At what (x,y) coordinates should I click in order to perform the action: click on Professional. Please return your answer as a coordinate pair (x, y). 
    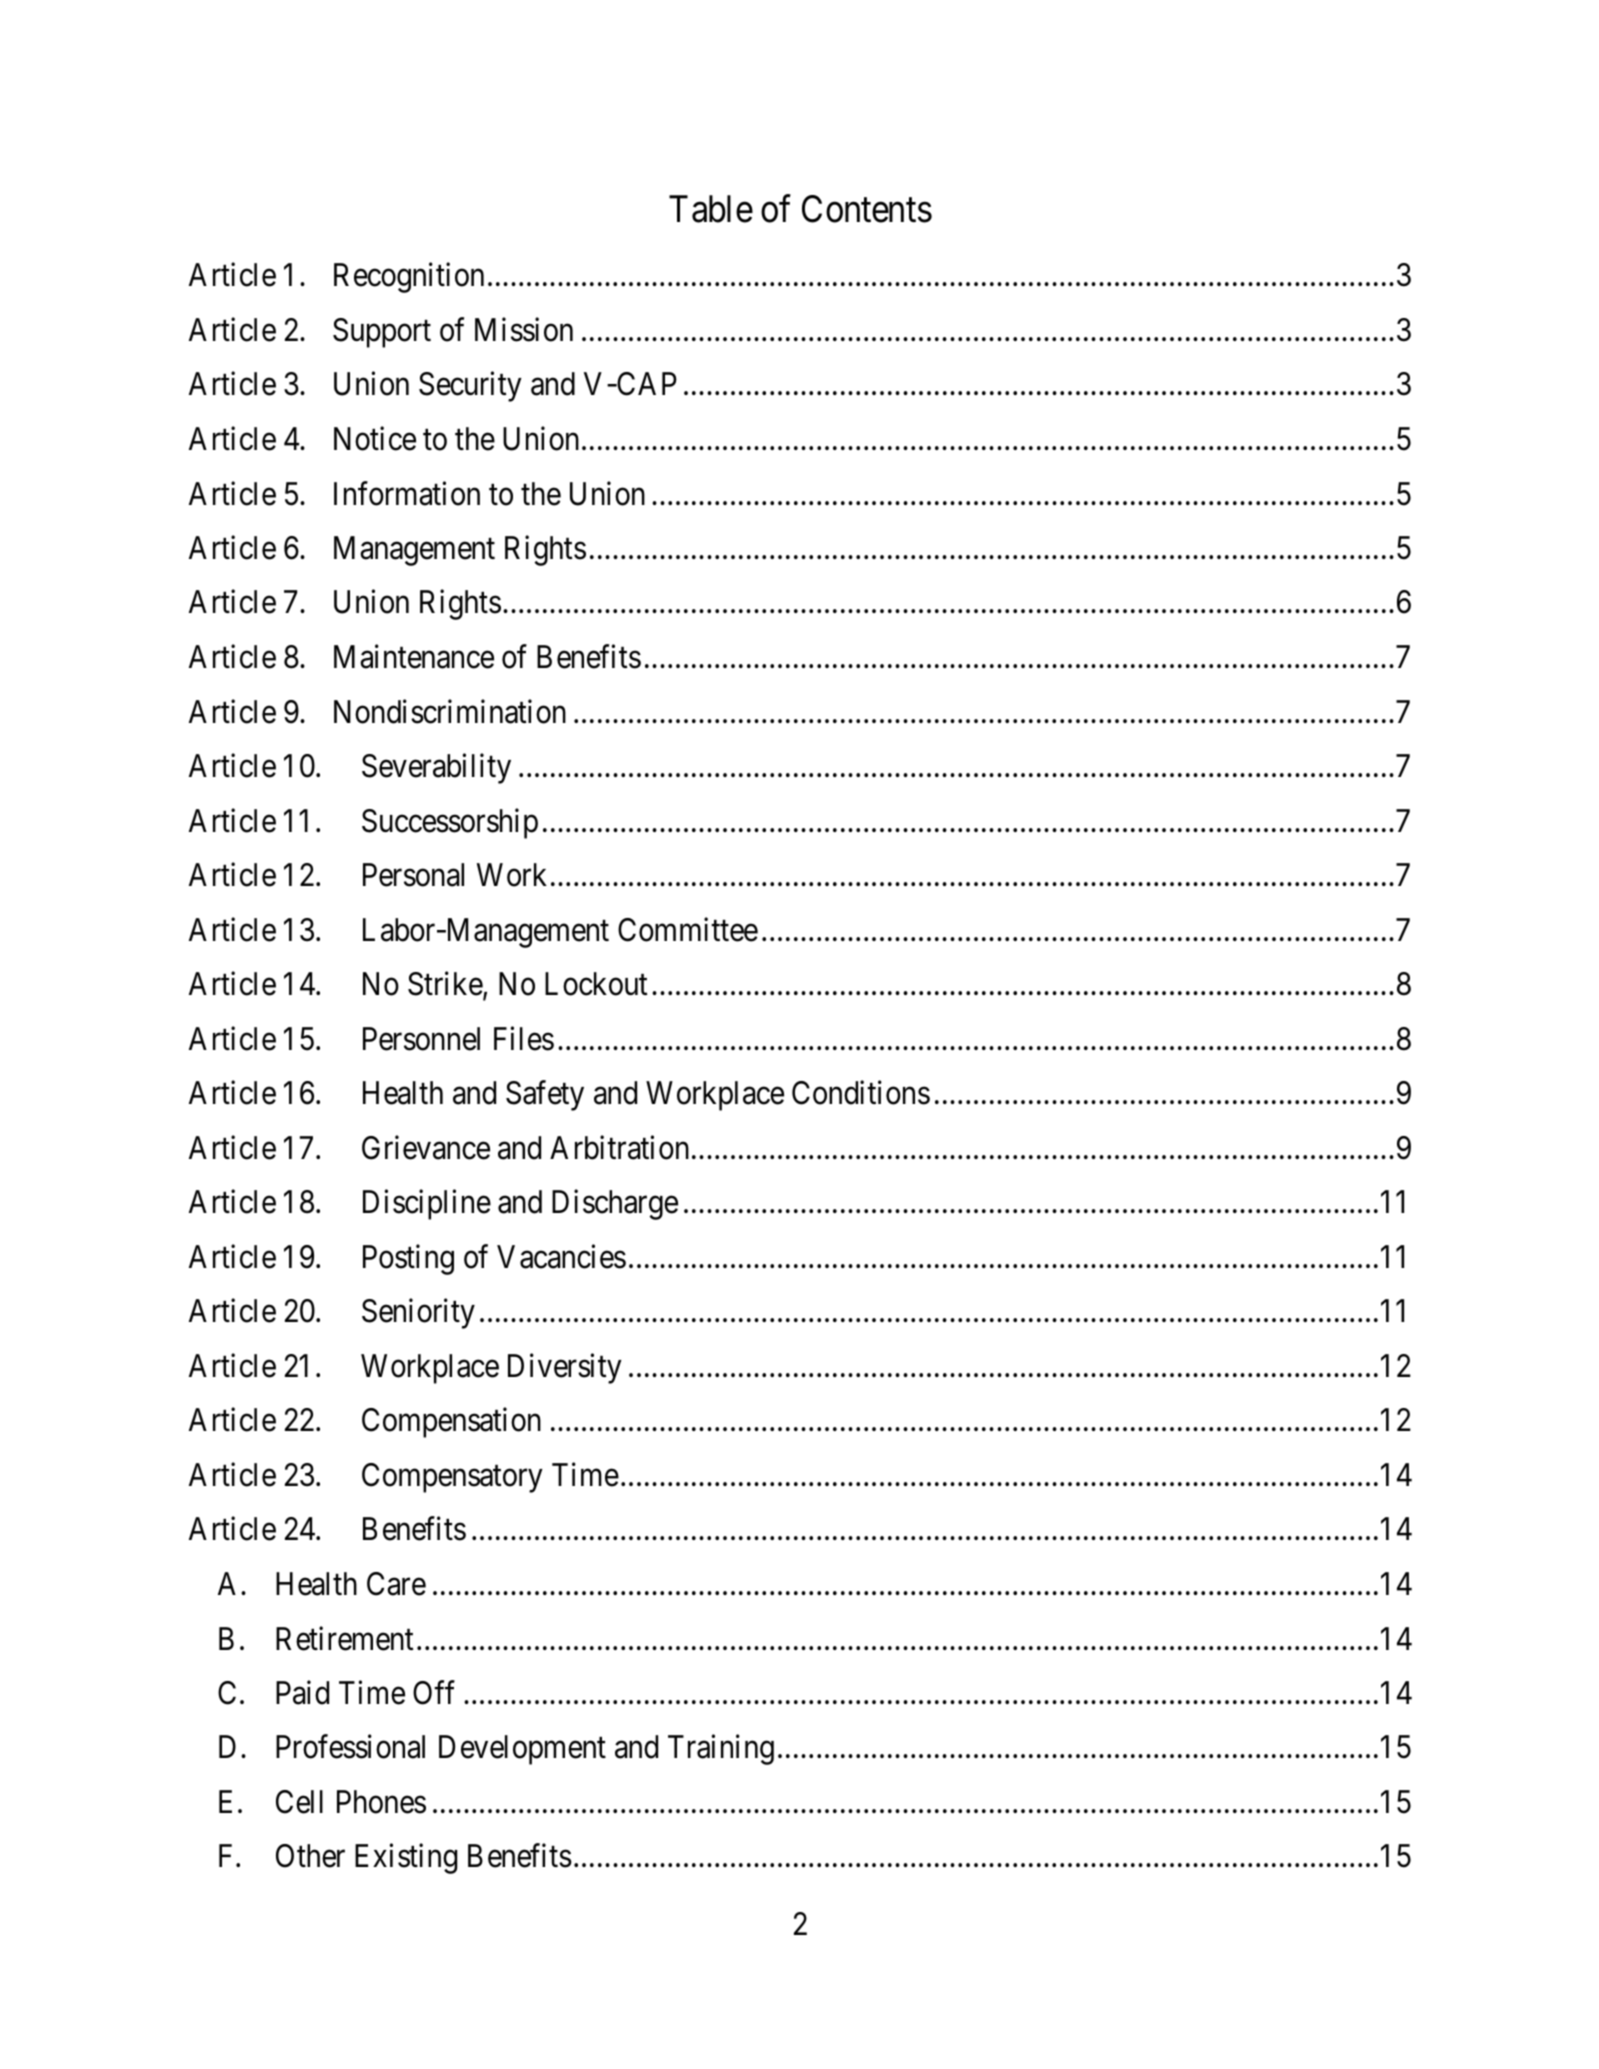
    Looking at the image, I should click on (350, 1747).
